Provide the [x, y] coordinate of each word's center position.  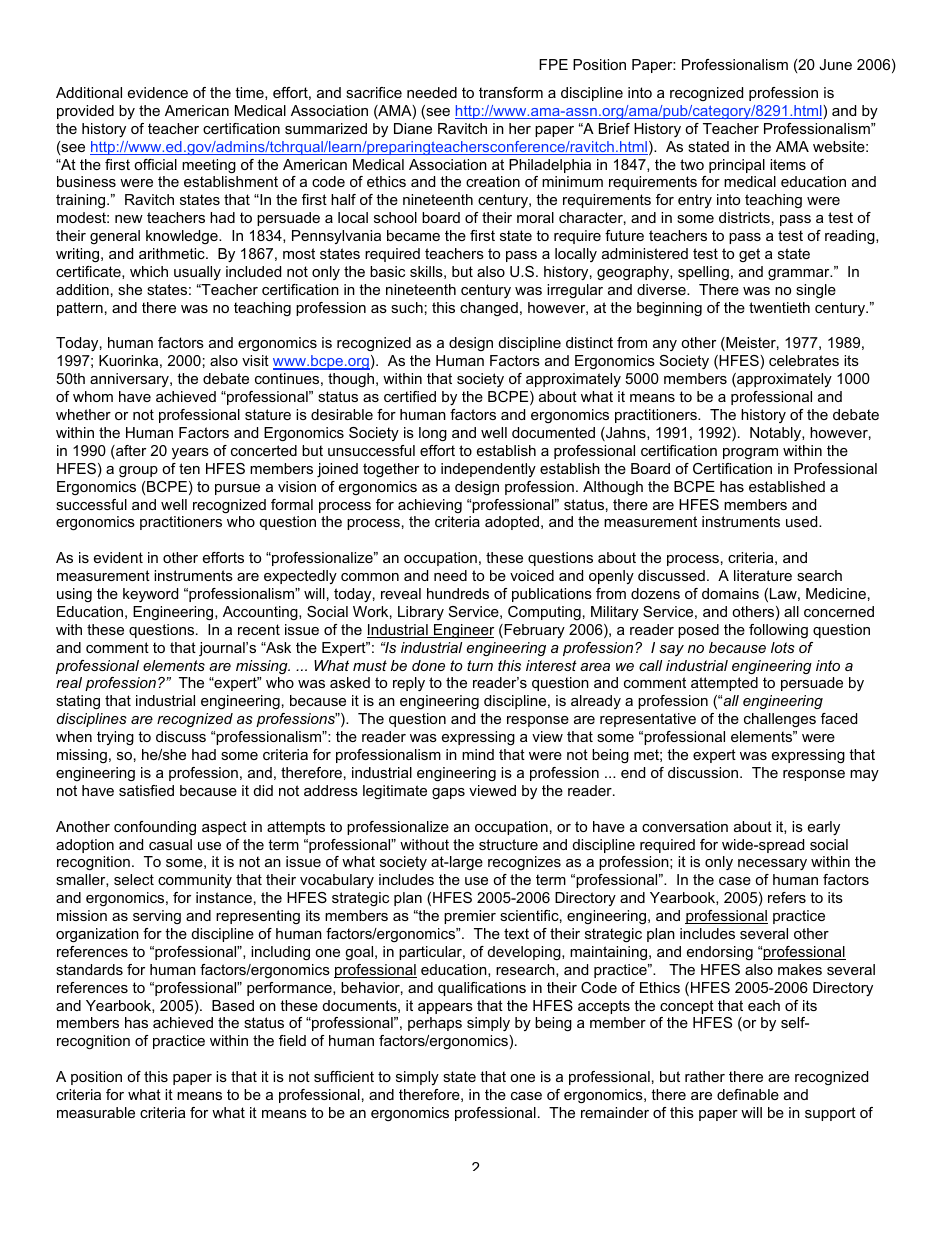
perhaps [435, 1024]
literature [763, 575]
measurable [96, 1112]
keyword [150, 595]
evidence [158, 92]
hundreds [458, 593]
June [835, 64]
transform [511, 92]
